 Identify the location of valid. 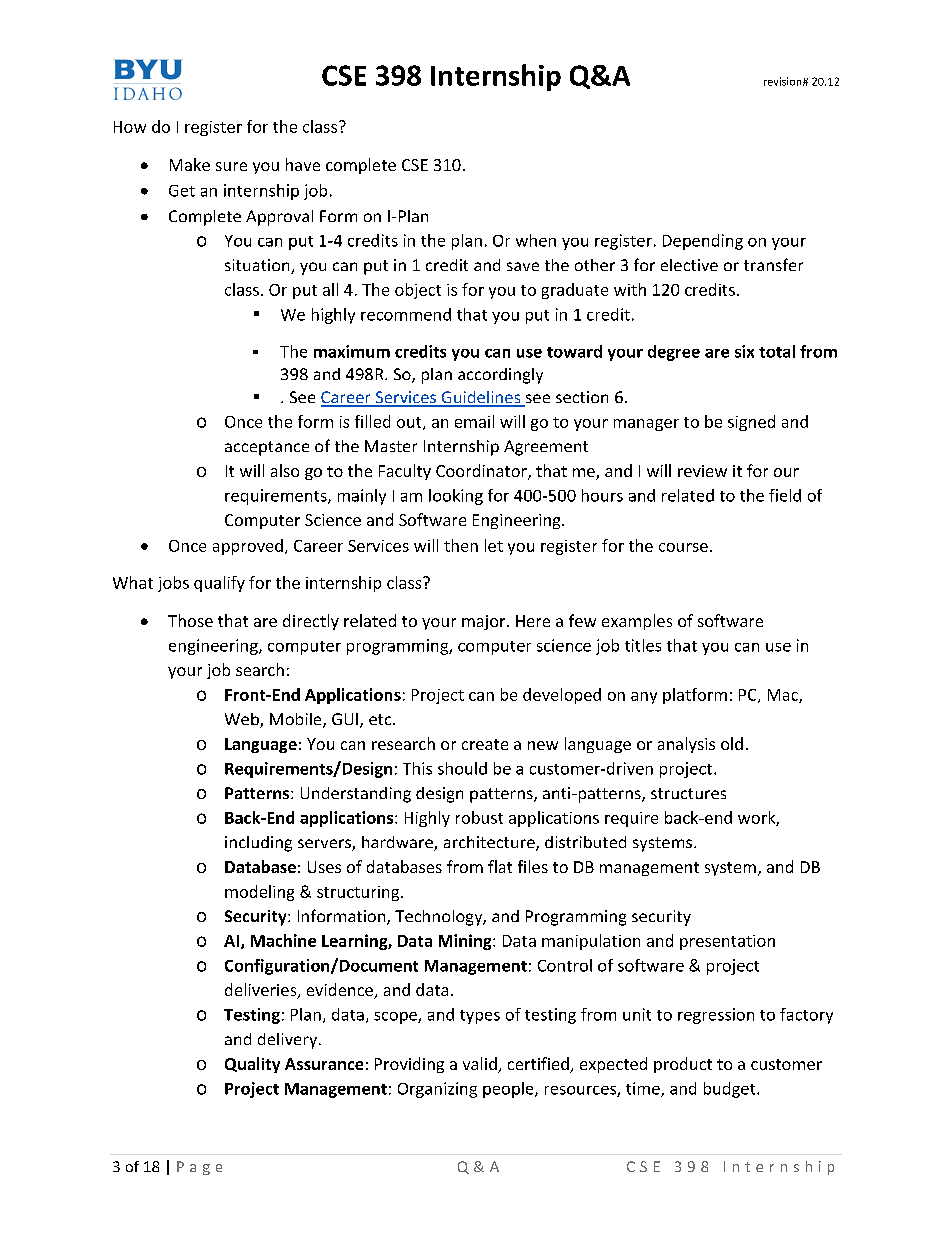
(481, 1065).
